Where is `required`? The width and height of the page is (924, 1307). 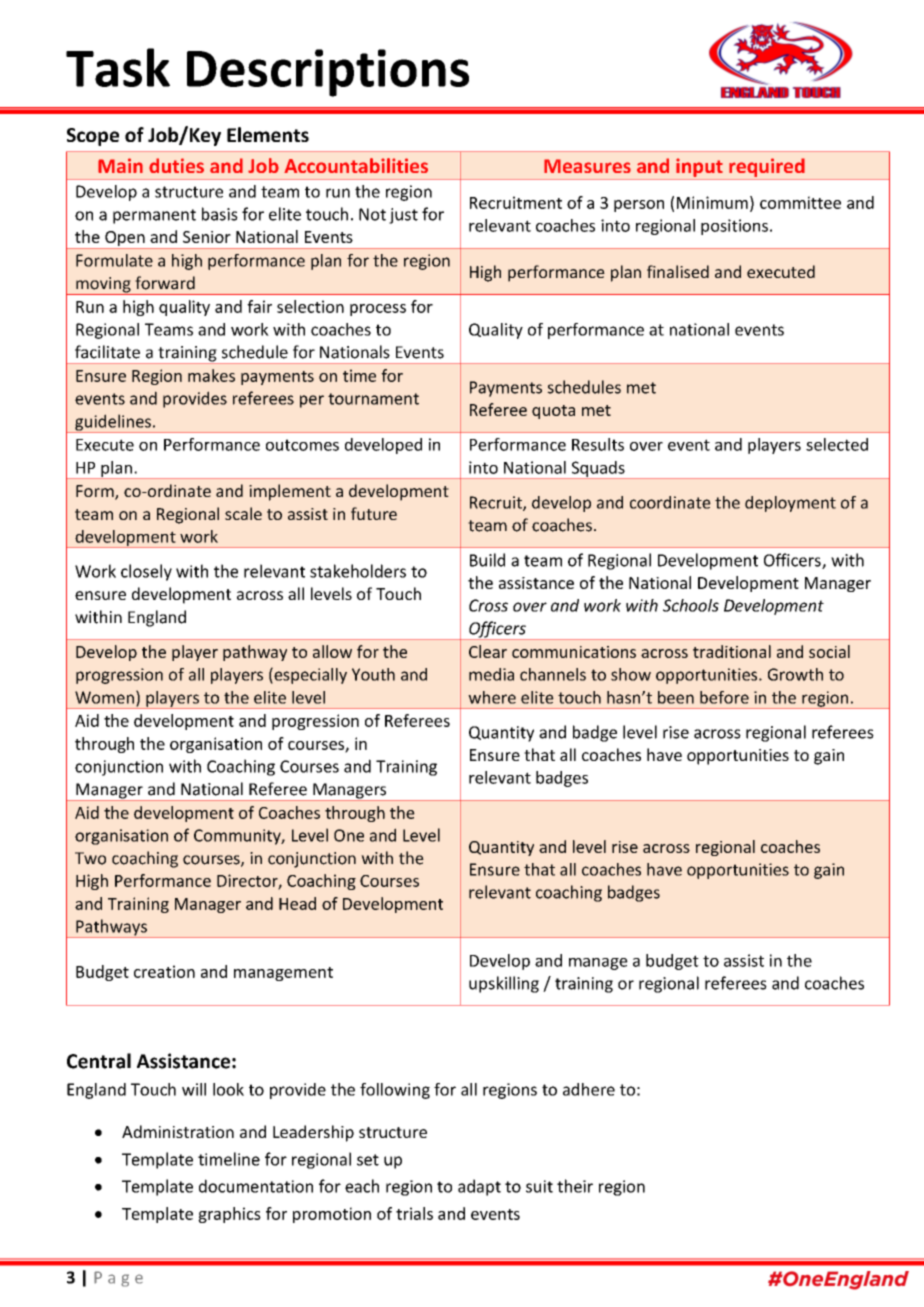 required is located at coordinates (767, 167).
